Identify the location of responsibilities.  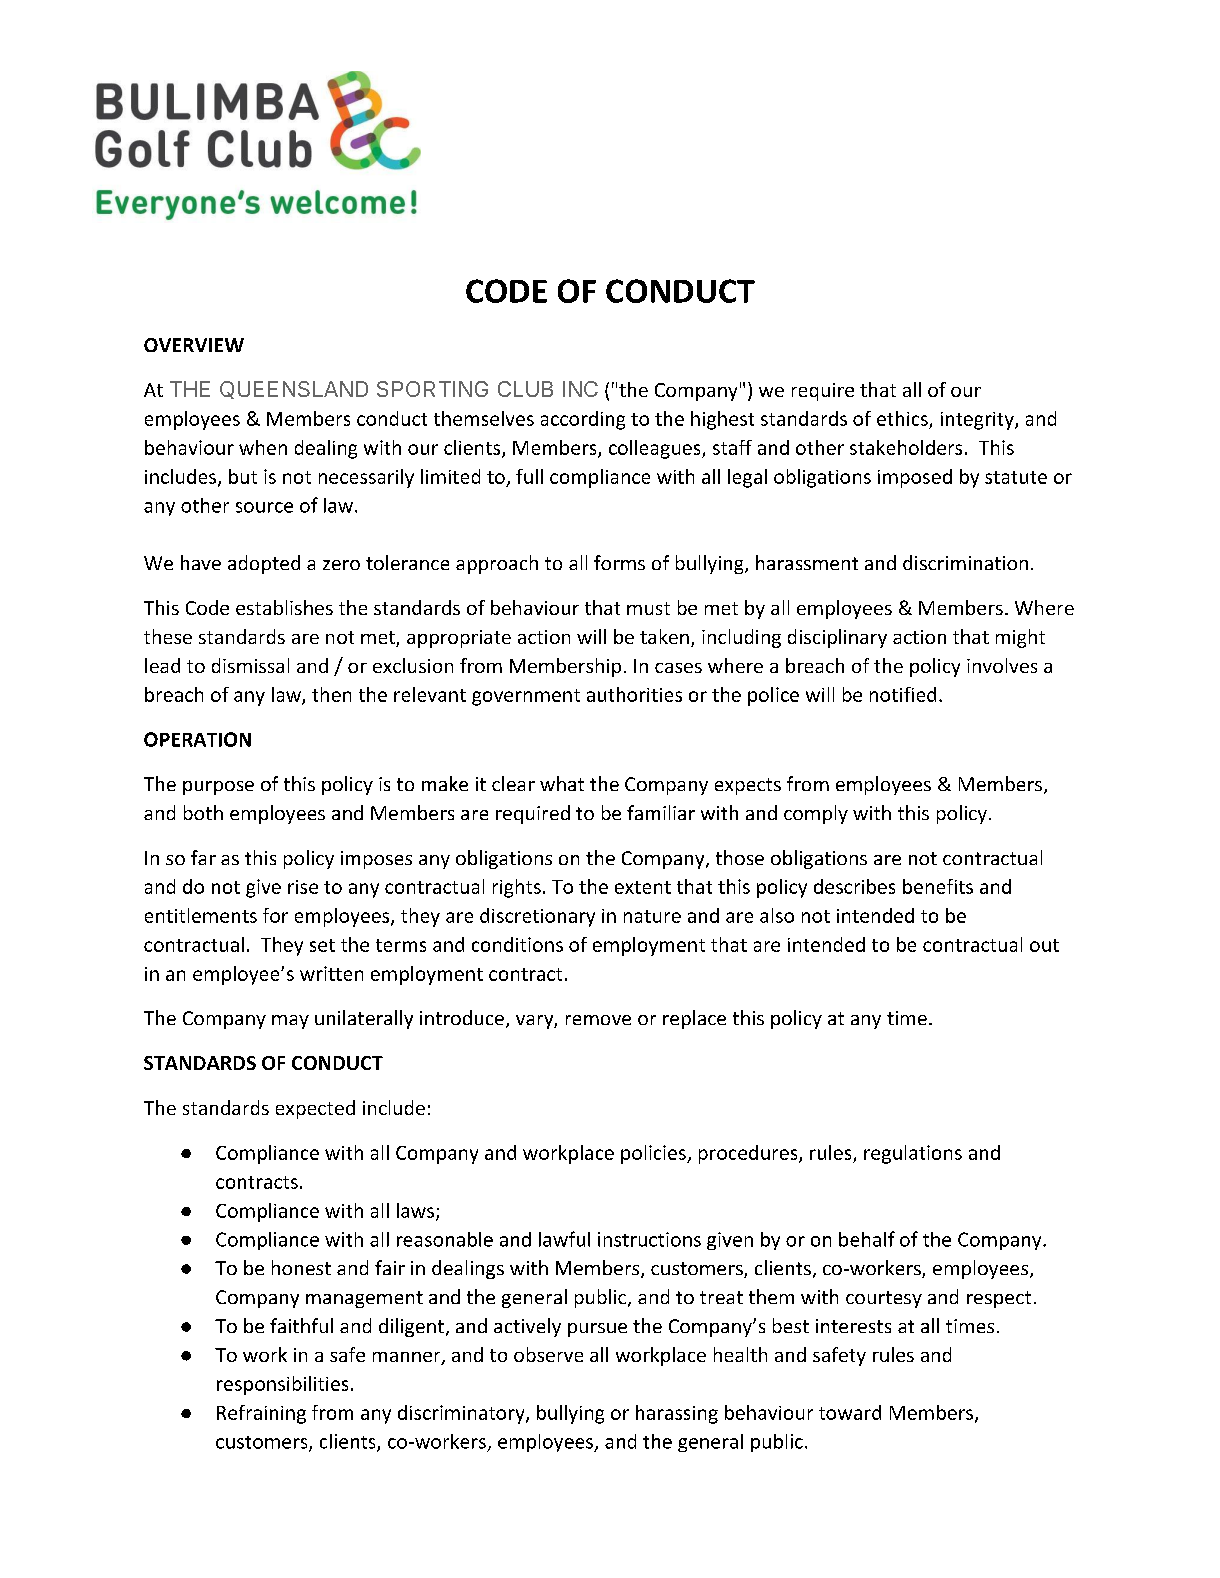
(282, 1385).
